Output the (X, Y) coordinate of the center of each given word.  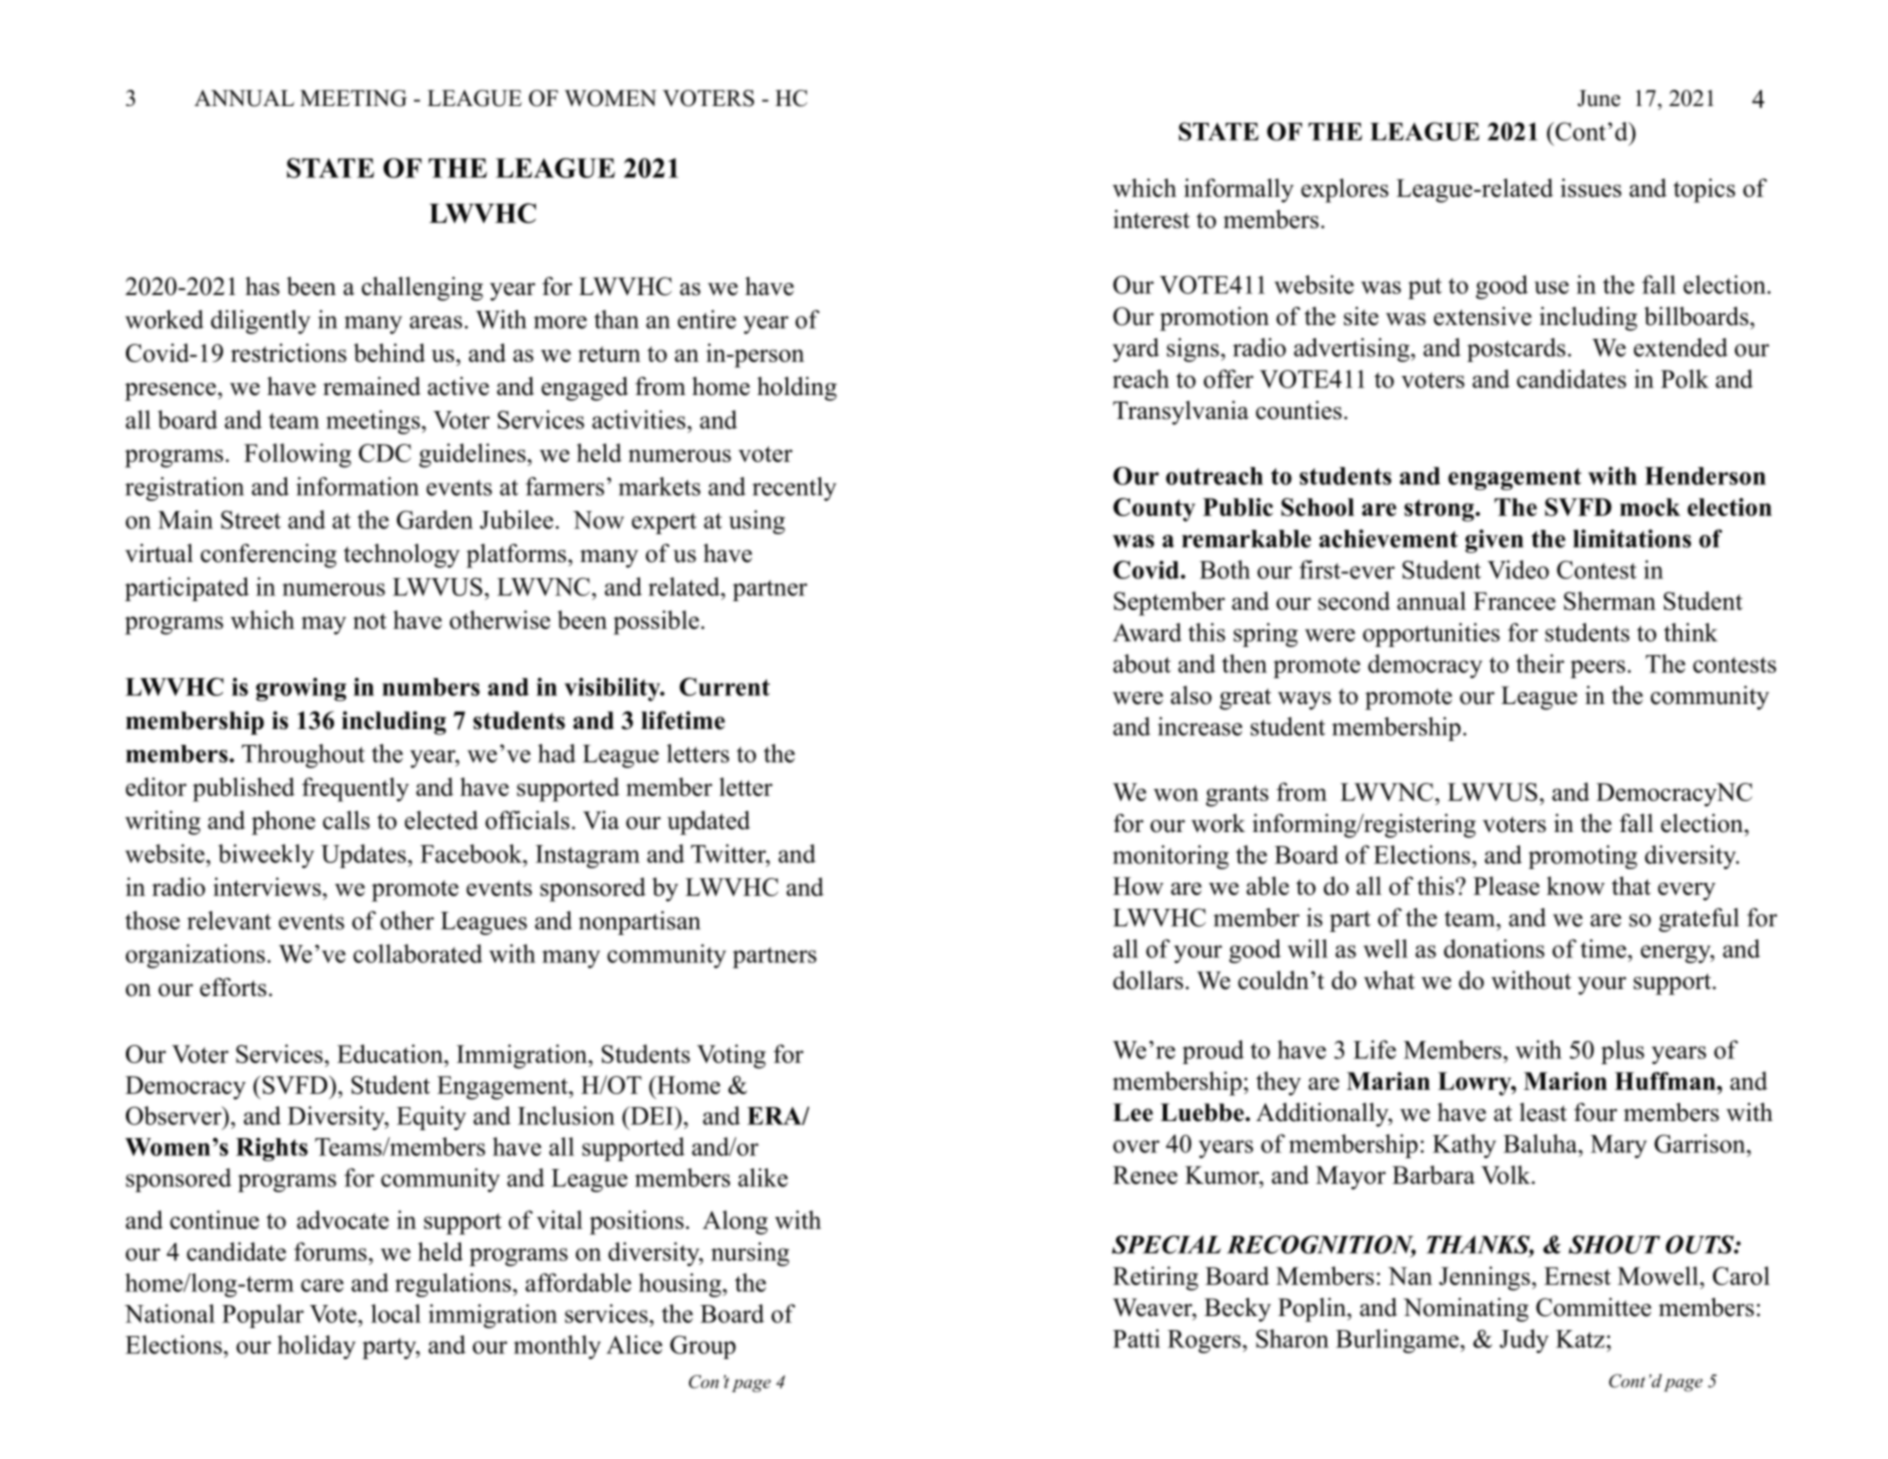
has (262, 286)
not (370, 621)
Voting (731, 1056)
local (396, 1313)
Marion (1565, 1081)
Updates (363, 856)
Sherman (1610, 600)
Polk (1685, 378)
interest (1151, 219)
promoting (1582, 857)
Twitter (729, 853)
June (1598, 98)
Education (391, 1053)
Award (1147, 632)
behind (389, 352)
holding (797, 389)
